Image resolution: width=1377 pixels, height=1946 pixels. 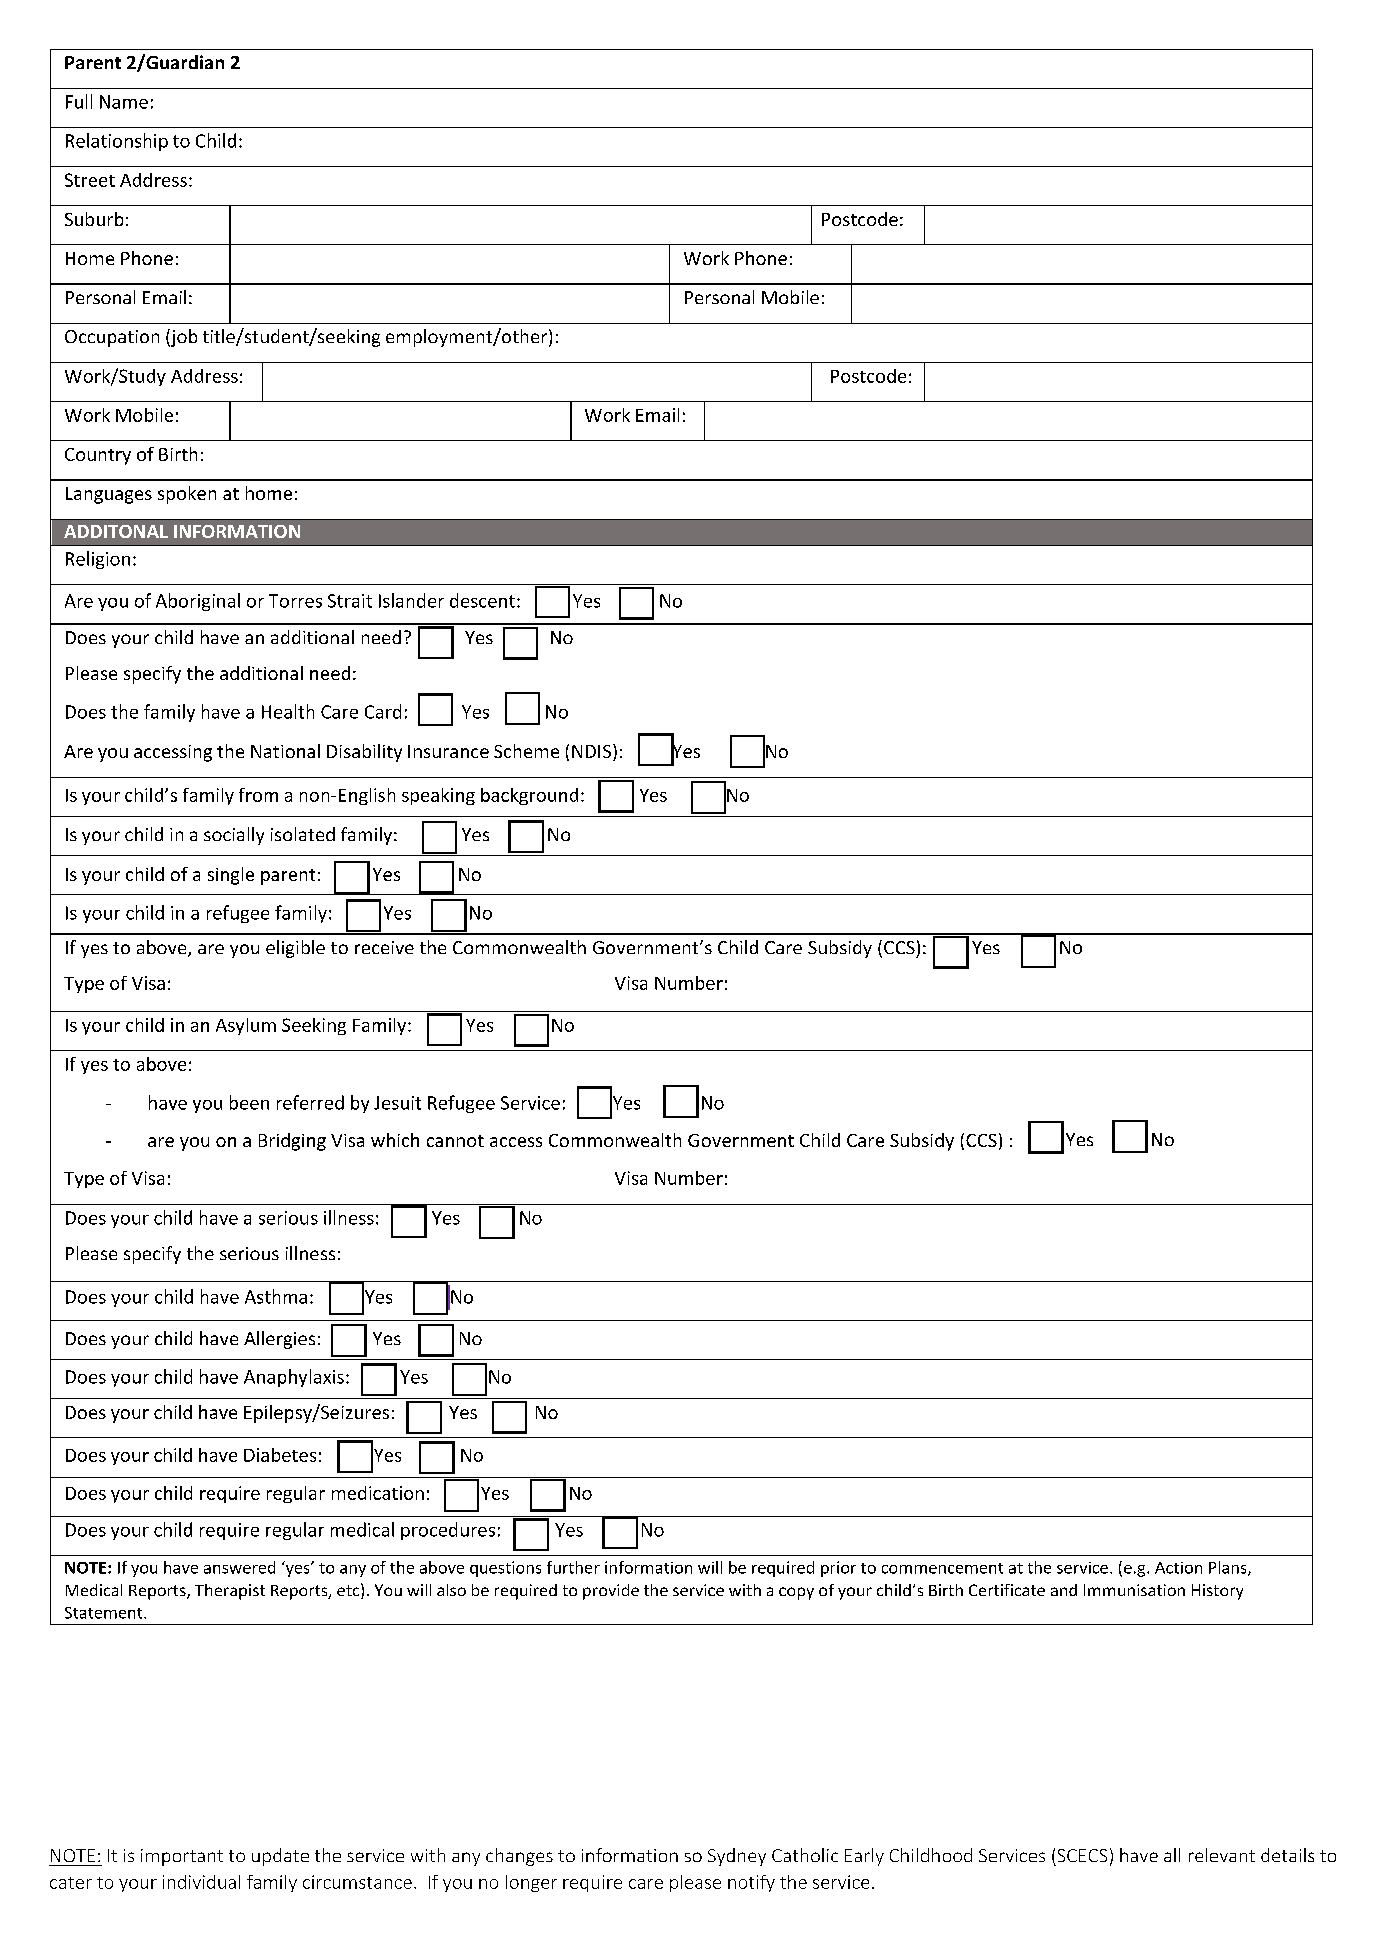 What do you see at coordinates (246, 1026) in the screenshot?
I see `Asylum` at bounding box center [246, 1026].
